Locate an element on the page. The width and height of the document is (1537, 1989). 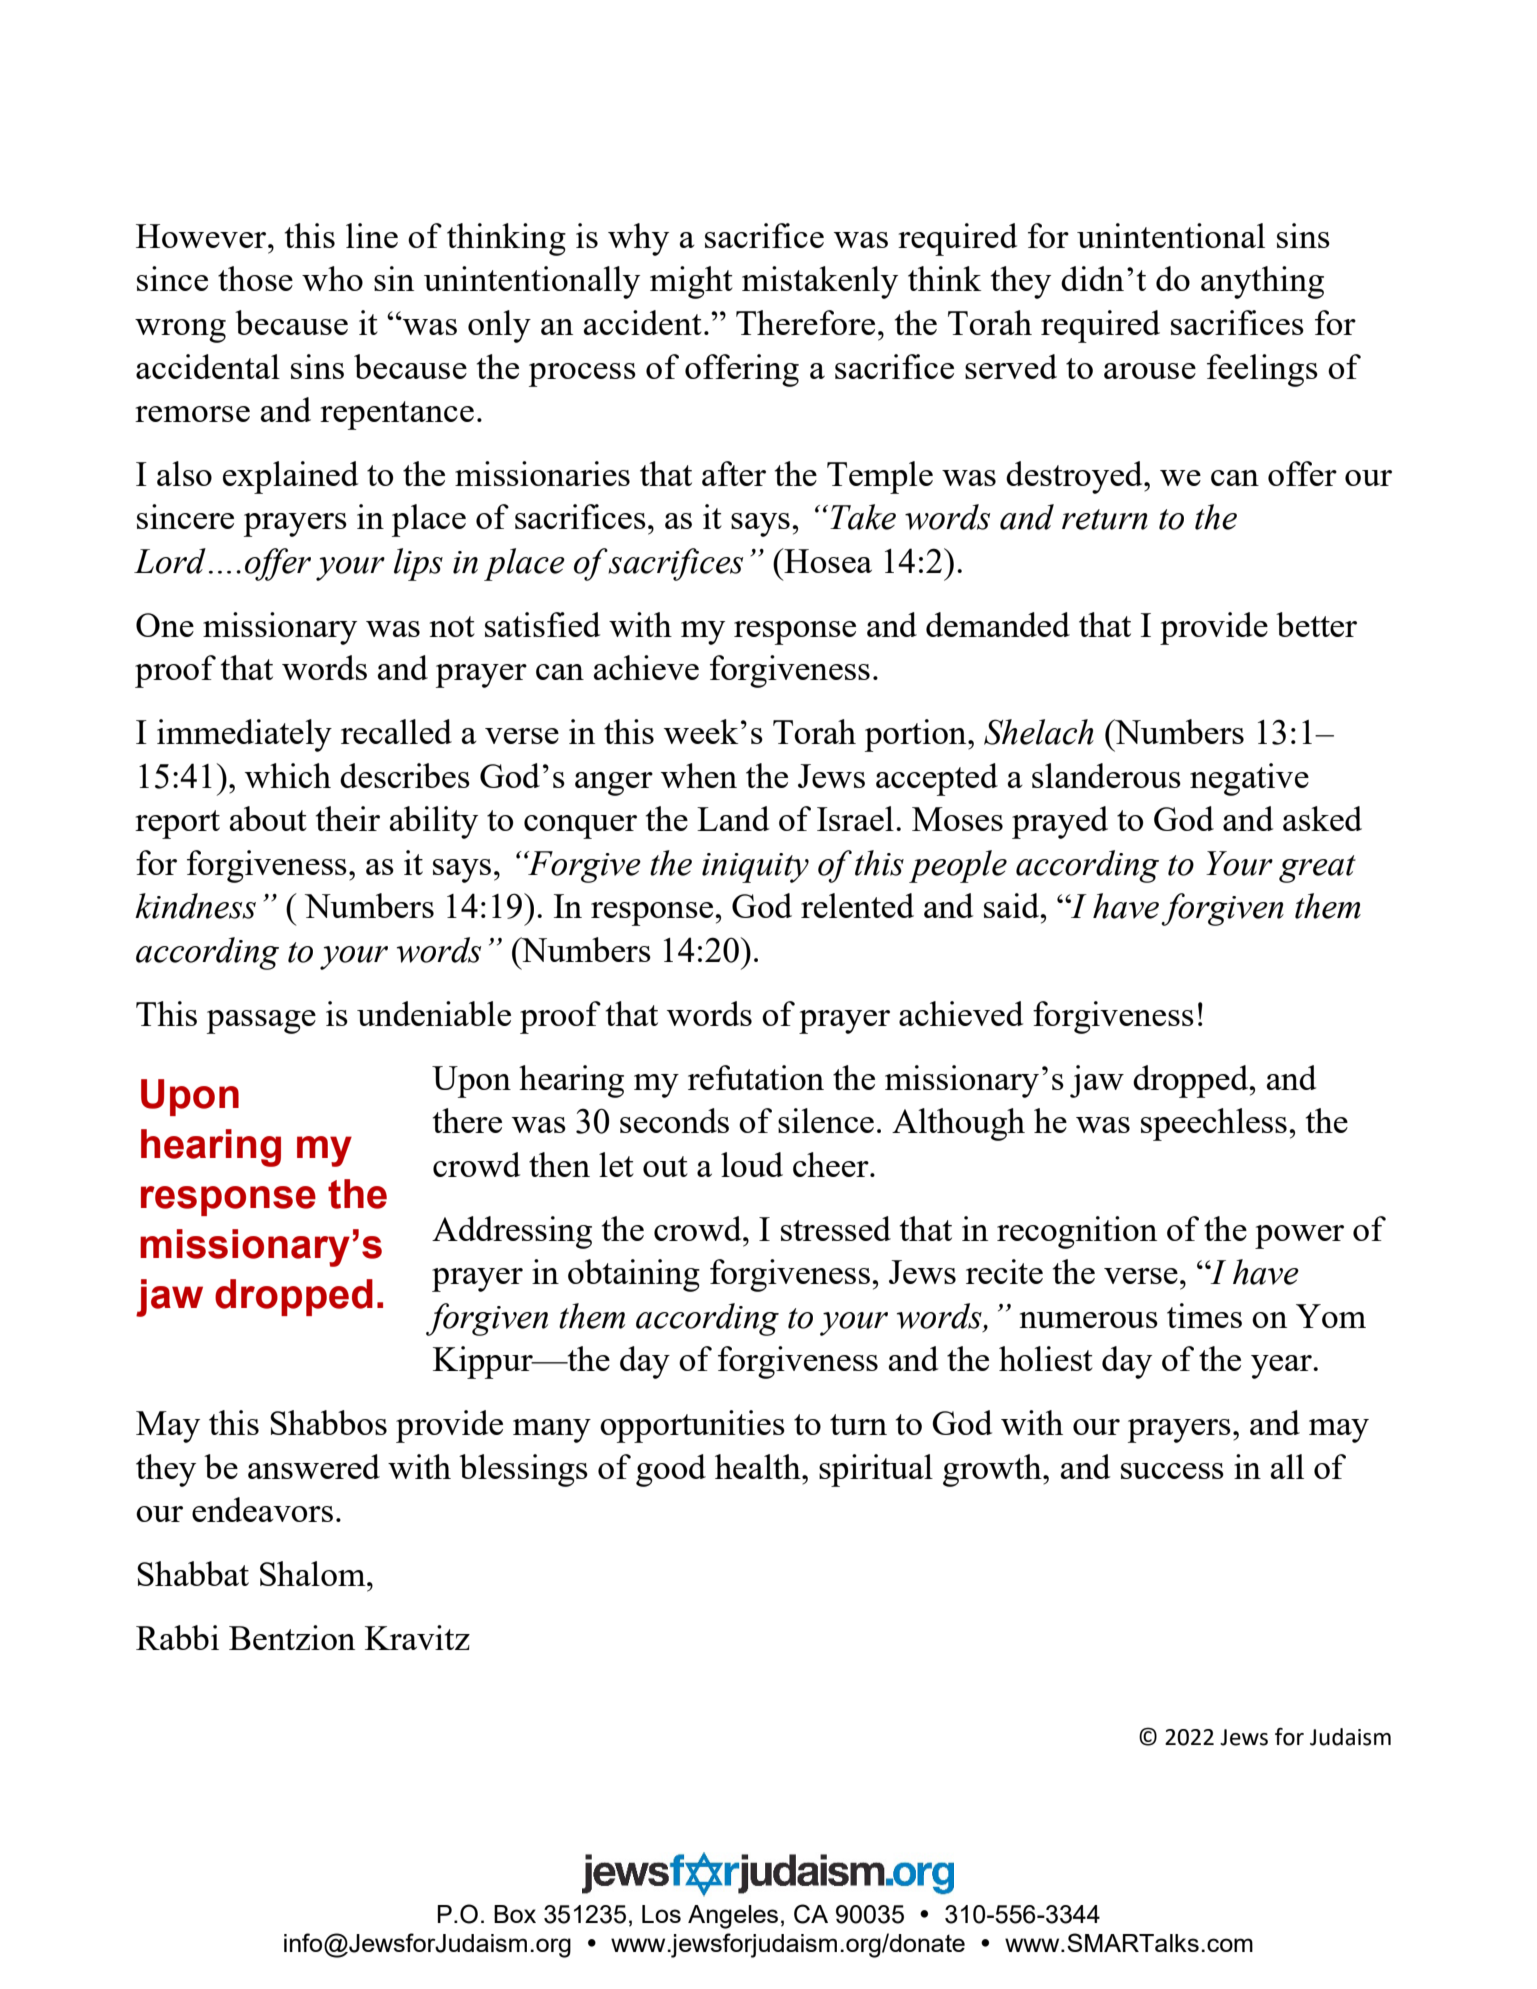
speechless is located at coordinates (1214, 1124).
